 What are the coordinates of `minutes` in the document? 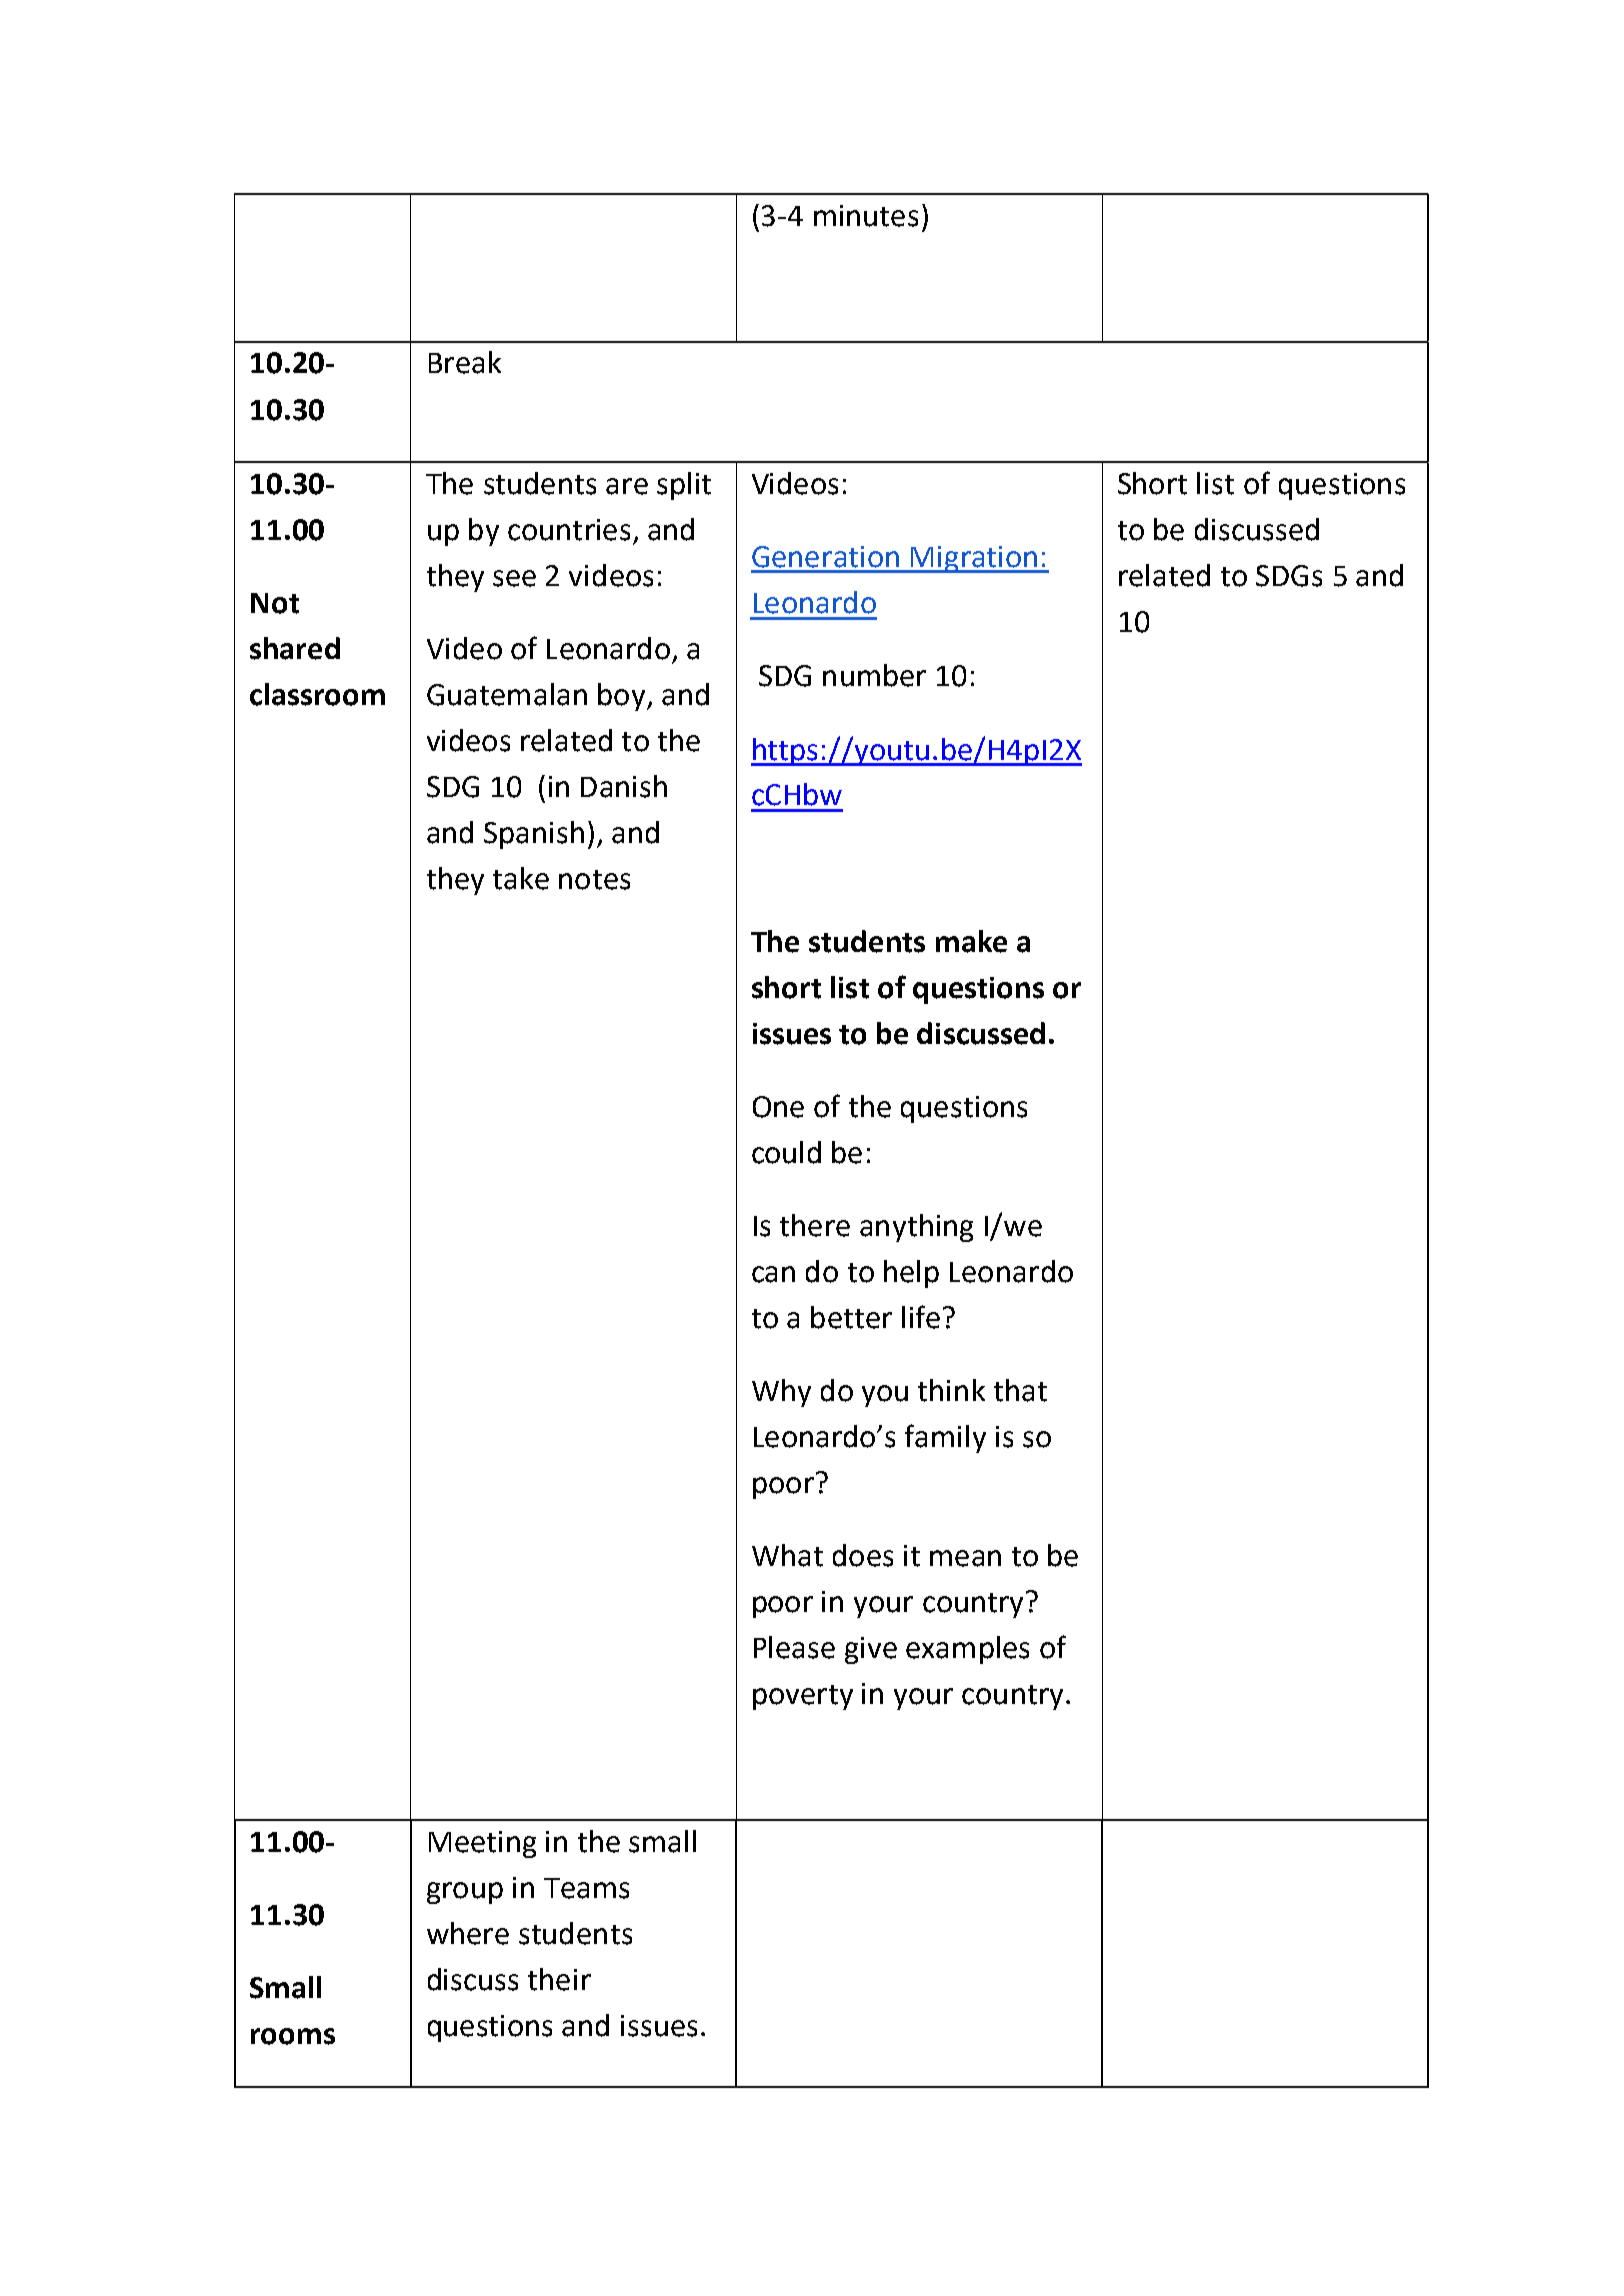 It's located at (866, 216).
